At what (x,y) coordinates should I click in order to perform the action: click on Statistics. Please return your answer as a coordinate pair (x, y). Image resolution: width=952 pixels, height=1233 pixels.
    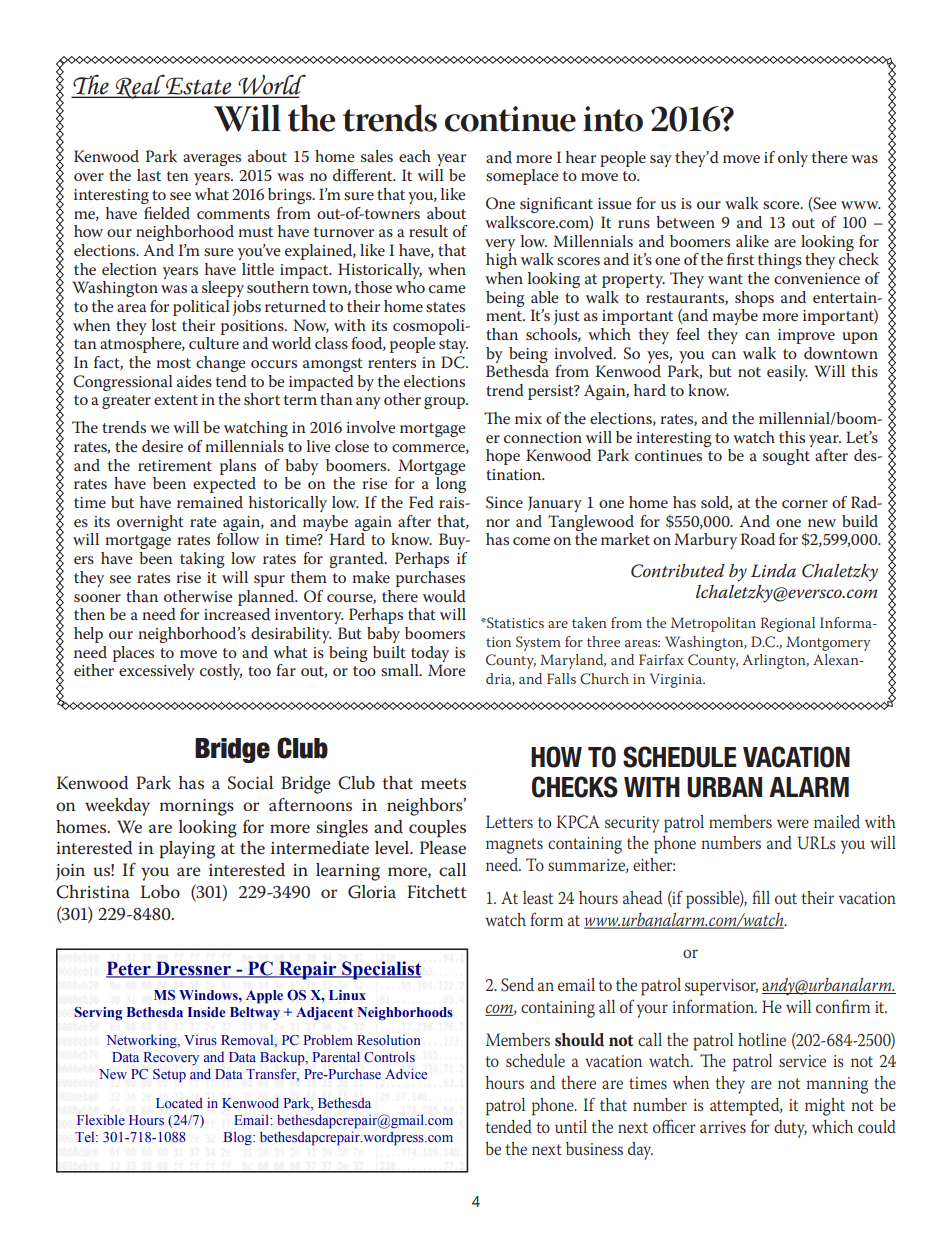
    Looking at the image, I should click on (514, 623).
